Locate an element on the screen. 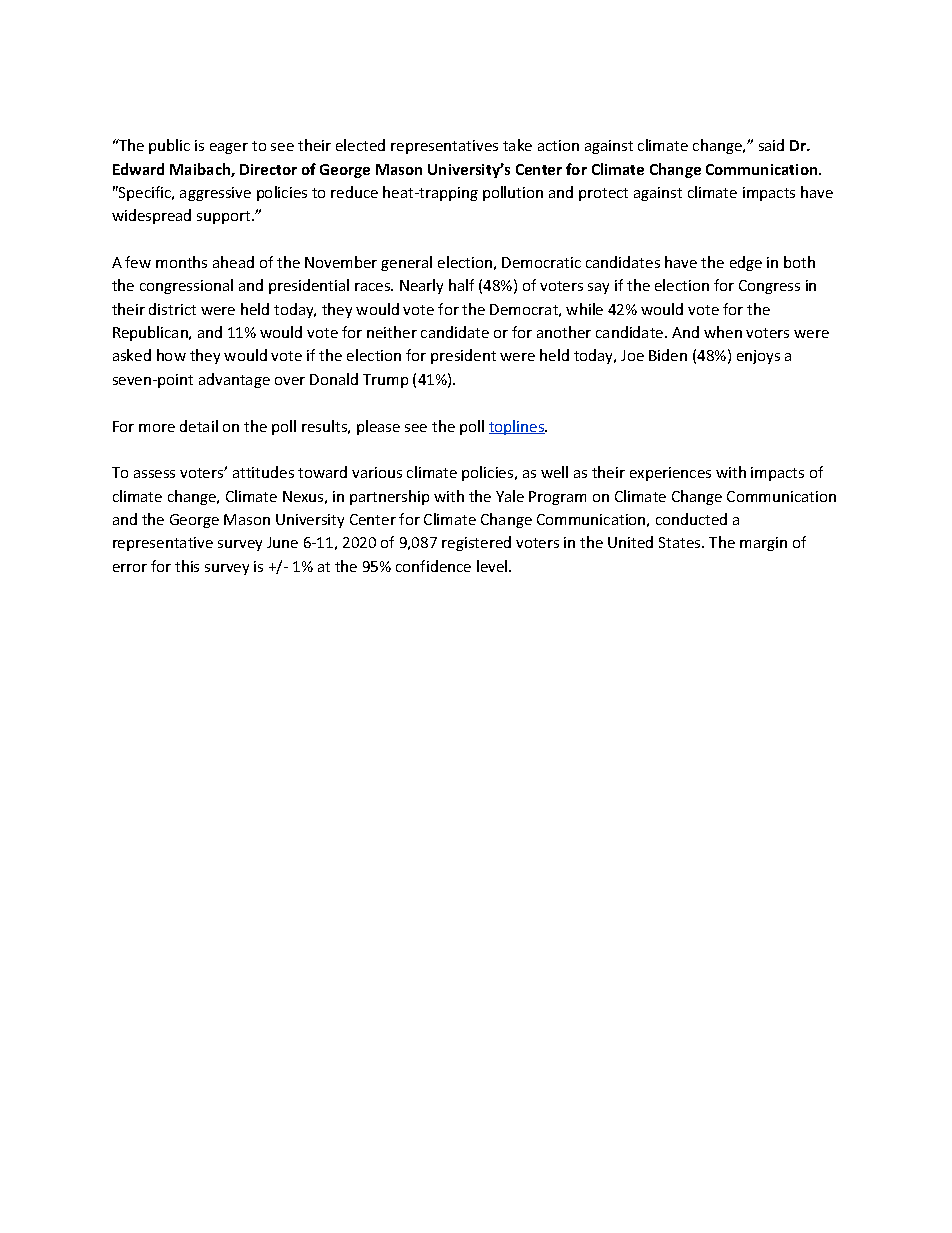 The height and width of the screenshot is (1233, 952). neither is located at coordinates (392, 332).
